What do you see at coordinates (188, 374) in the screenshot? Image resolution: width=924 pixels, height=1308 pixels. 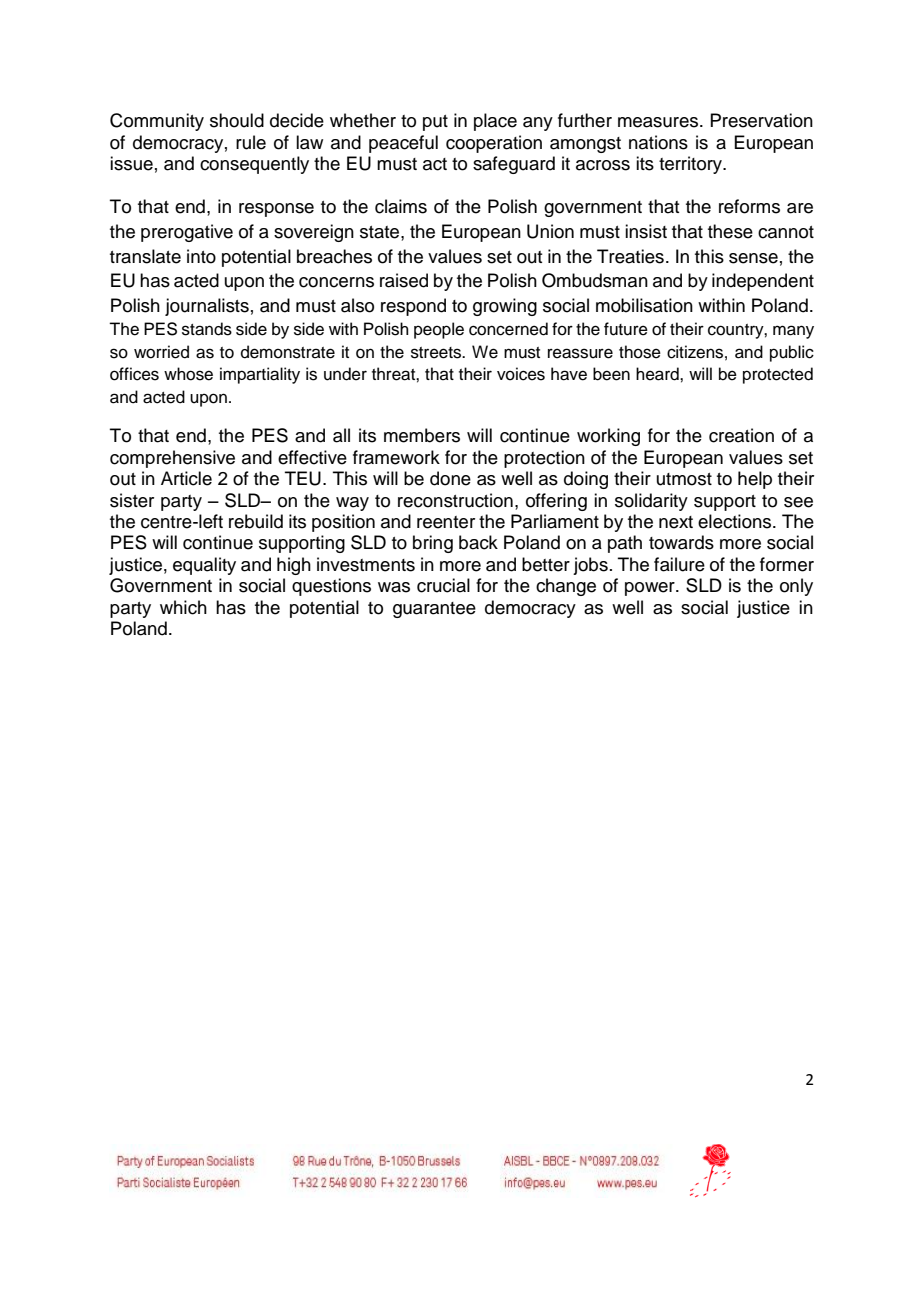 I see `whose` at bounding box center [188, 374].
